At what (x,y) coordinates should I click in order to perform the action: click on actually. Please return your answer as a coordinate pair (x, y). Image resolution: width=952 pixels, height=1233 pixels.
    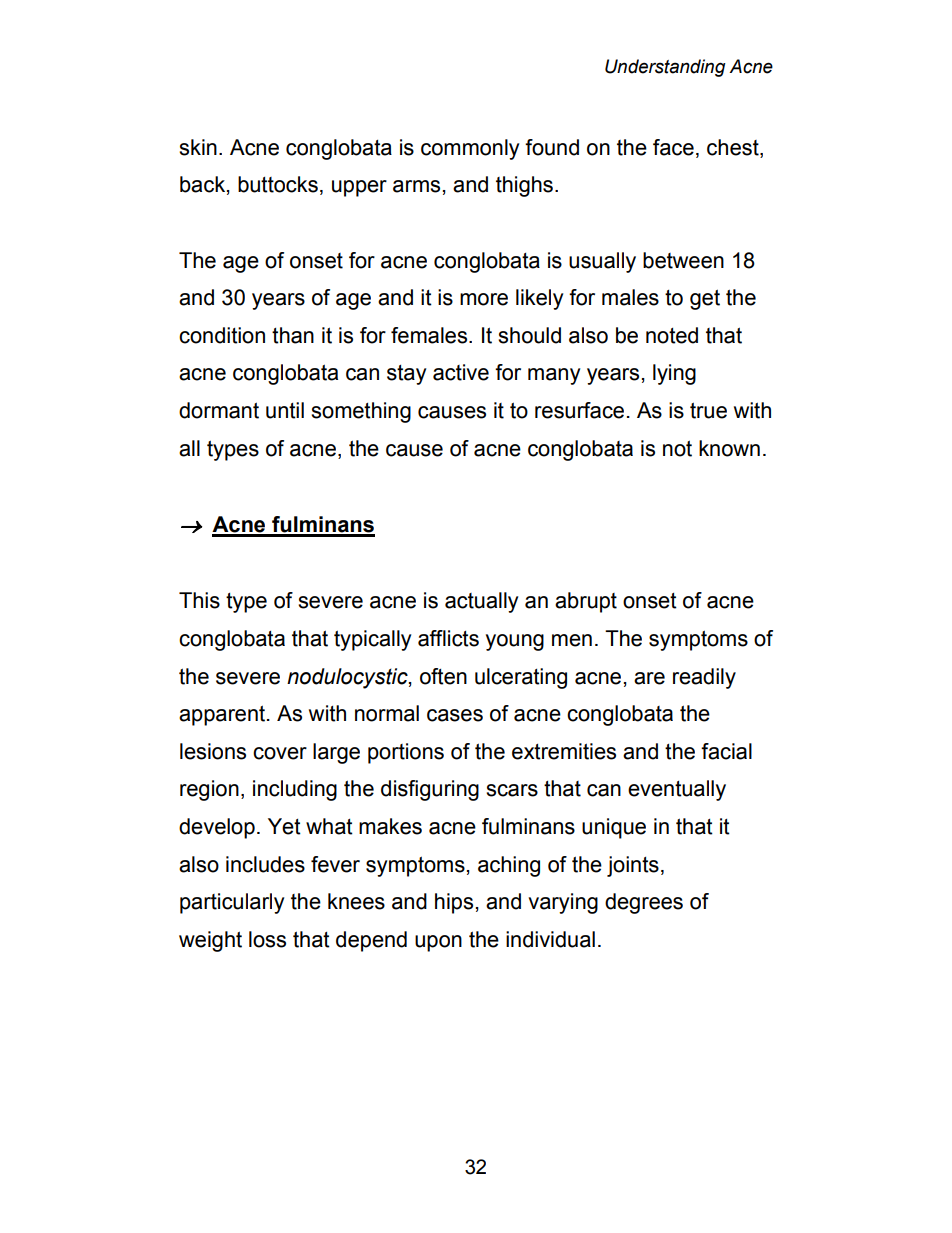
    Looking at the image, I should click on (481, 602).
